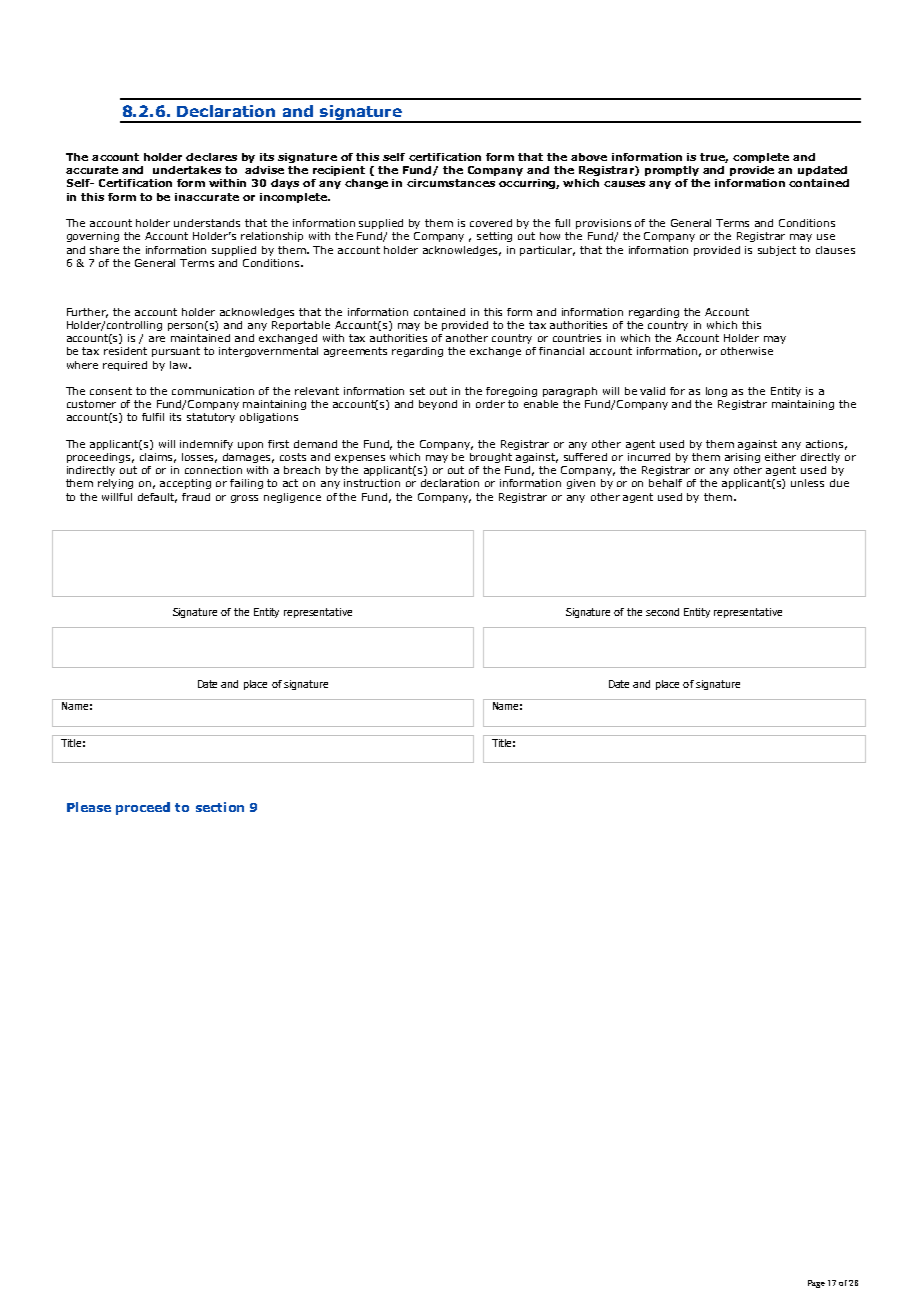 Image resolution: width=924 pixels, height=1308 pixels. What do you see at coordinates (89, 807) in the page?
I see `Please` at bounding box center [89, 807].
